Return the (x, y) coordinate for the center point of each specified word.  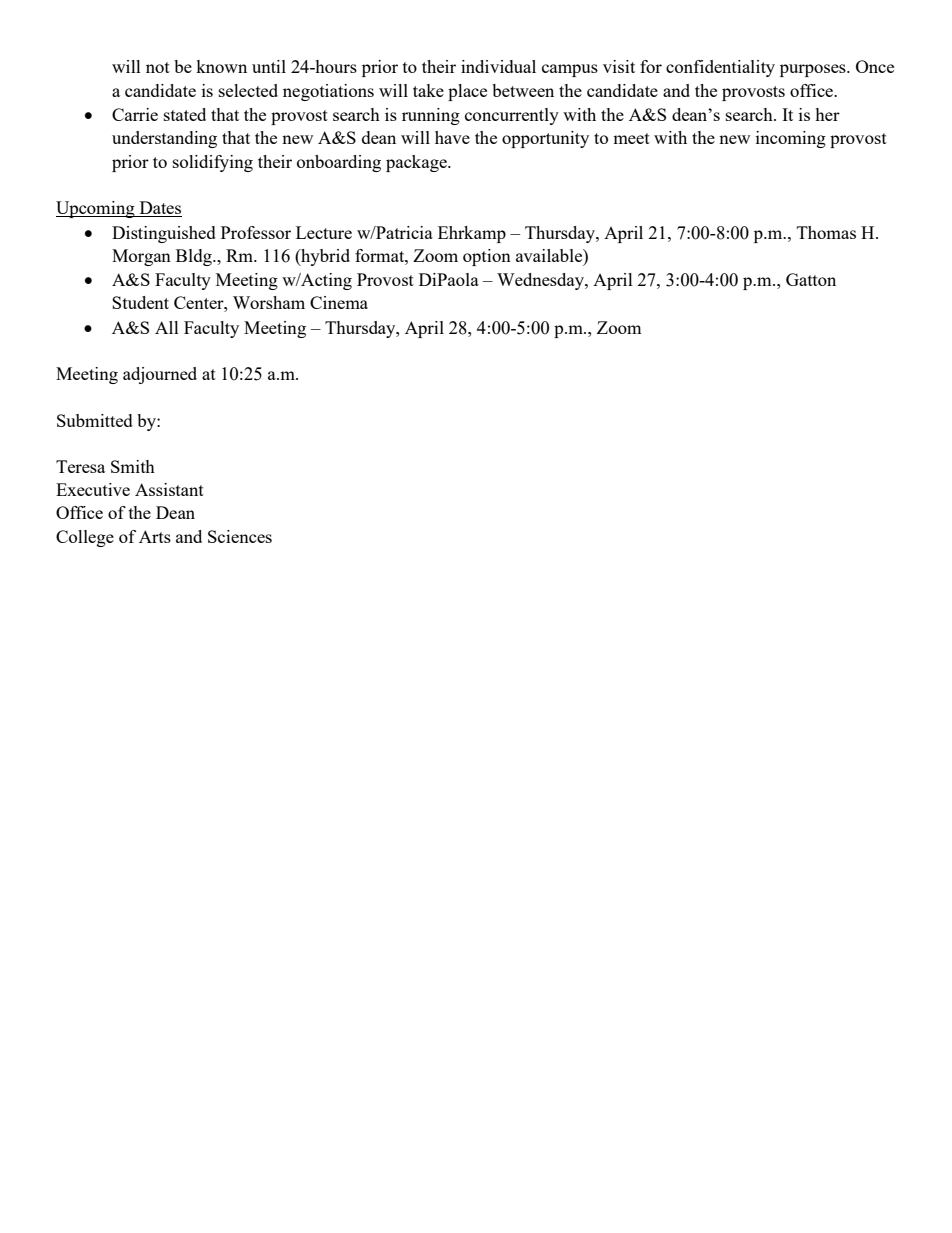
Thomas (826, 232)
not (158, 67)
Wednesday (541, 281)
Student (140, 302)
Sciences (240, 536)
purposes (814, 70)
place (467, 92)
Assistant (169, 489)
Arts (155, 536)
